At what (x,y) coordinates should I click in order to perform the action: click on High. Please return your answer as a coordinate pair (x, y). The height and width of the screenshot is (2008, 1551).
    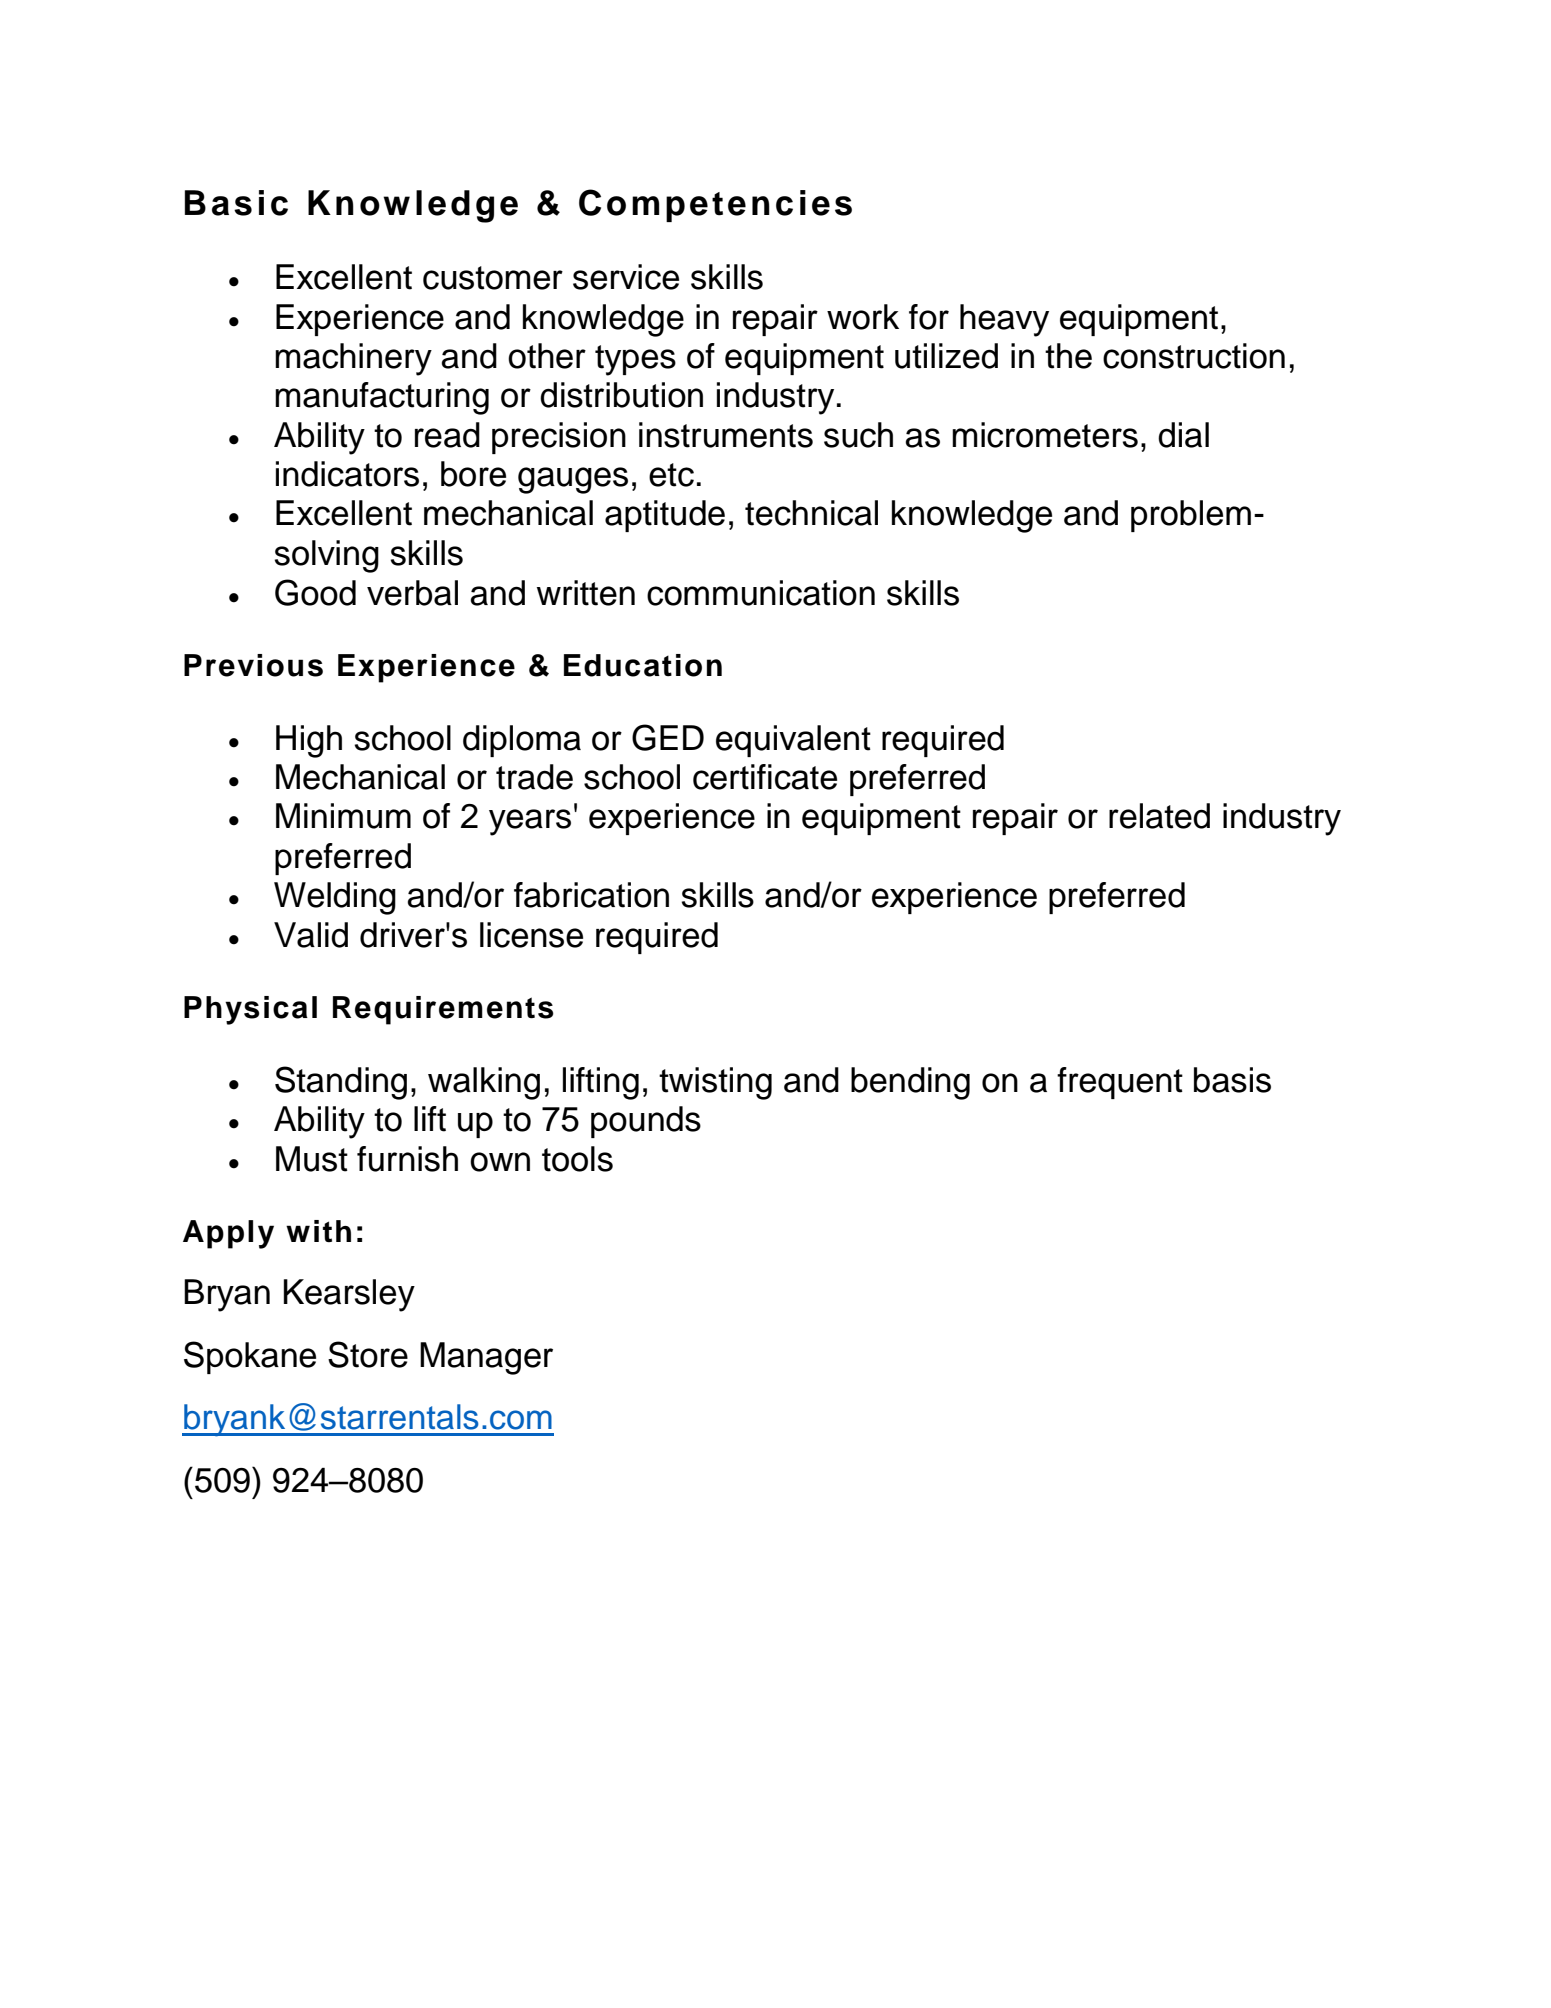
    Looking at the image, I should click on (309, 741).
